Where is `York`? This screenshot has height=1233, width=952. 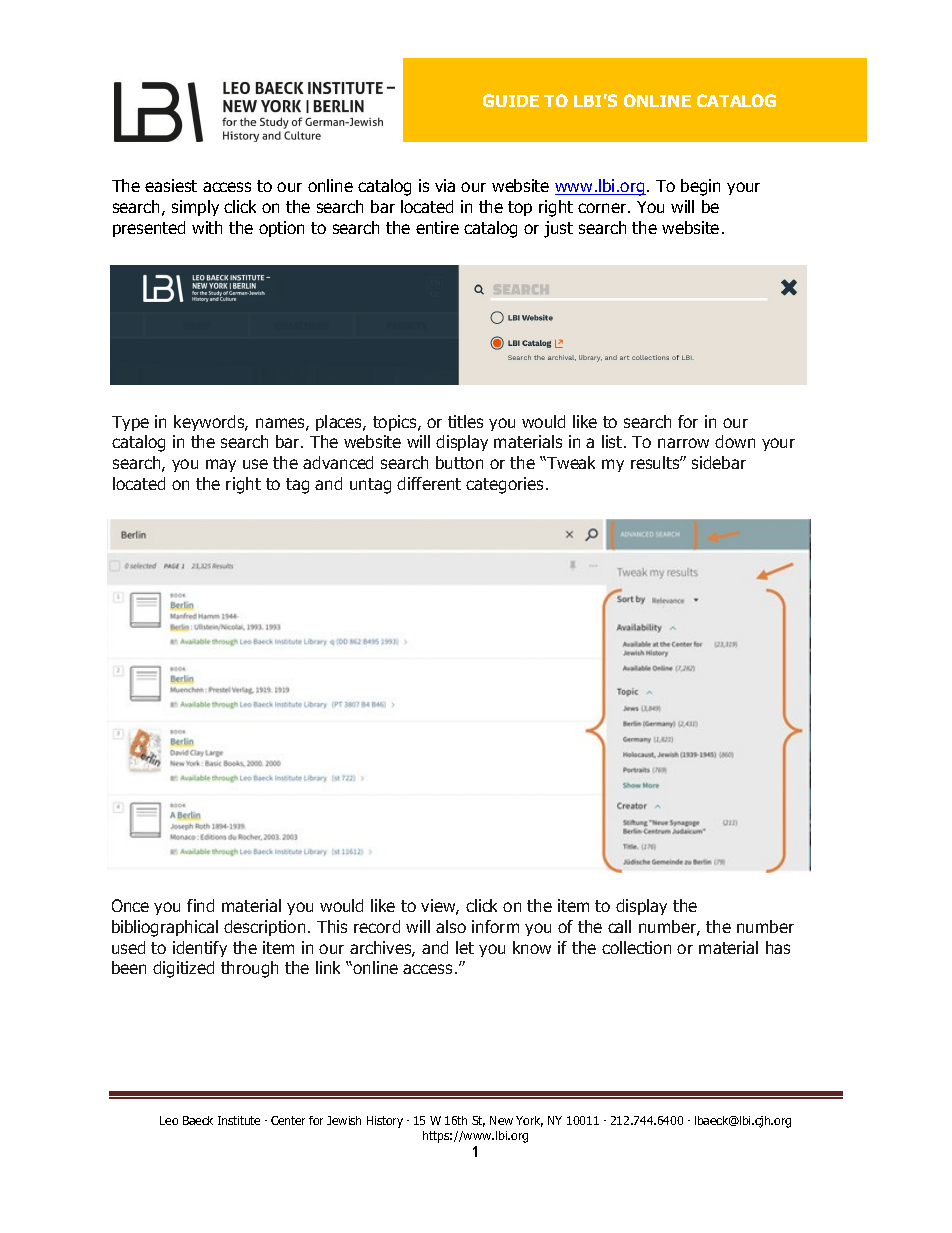 York is located at coordinates (529, 1121).
